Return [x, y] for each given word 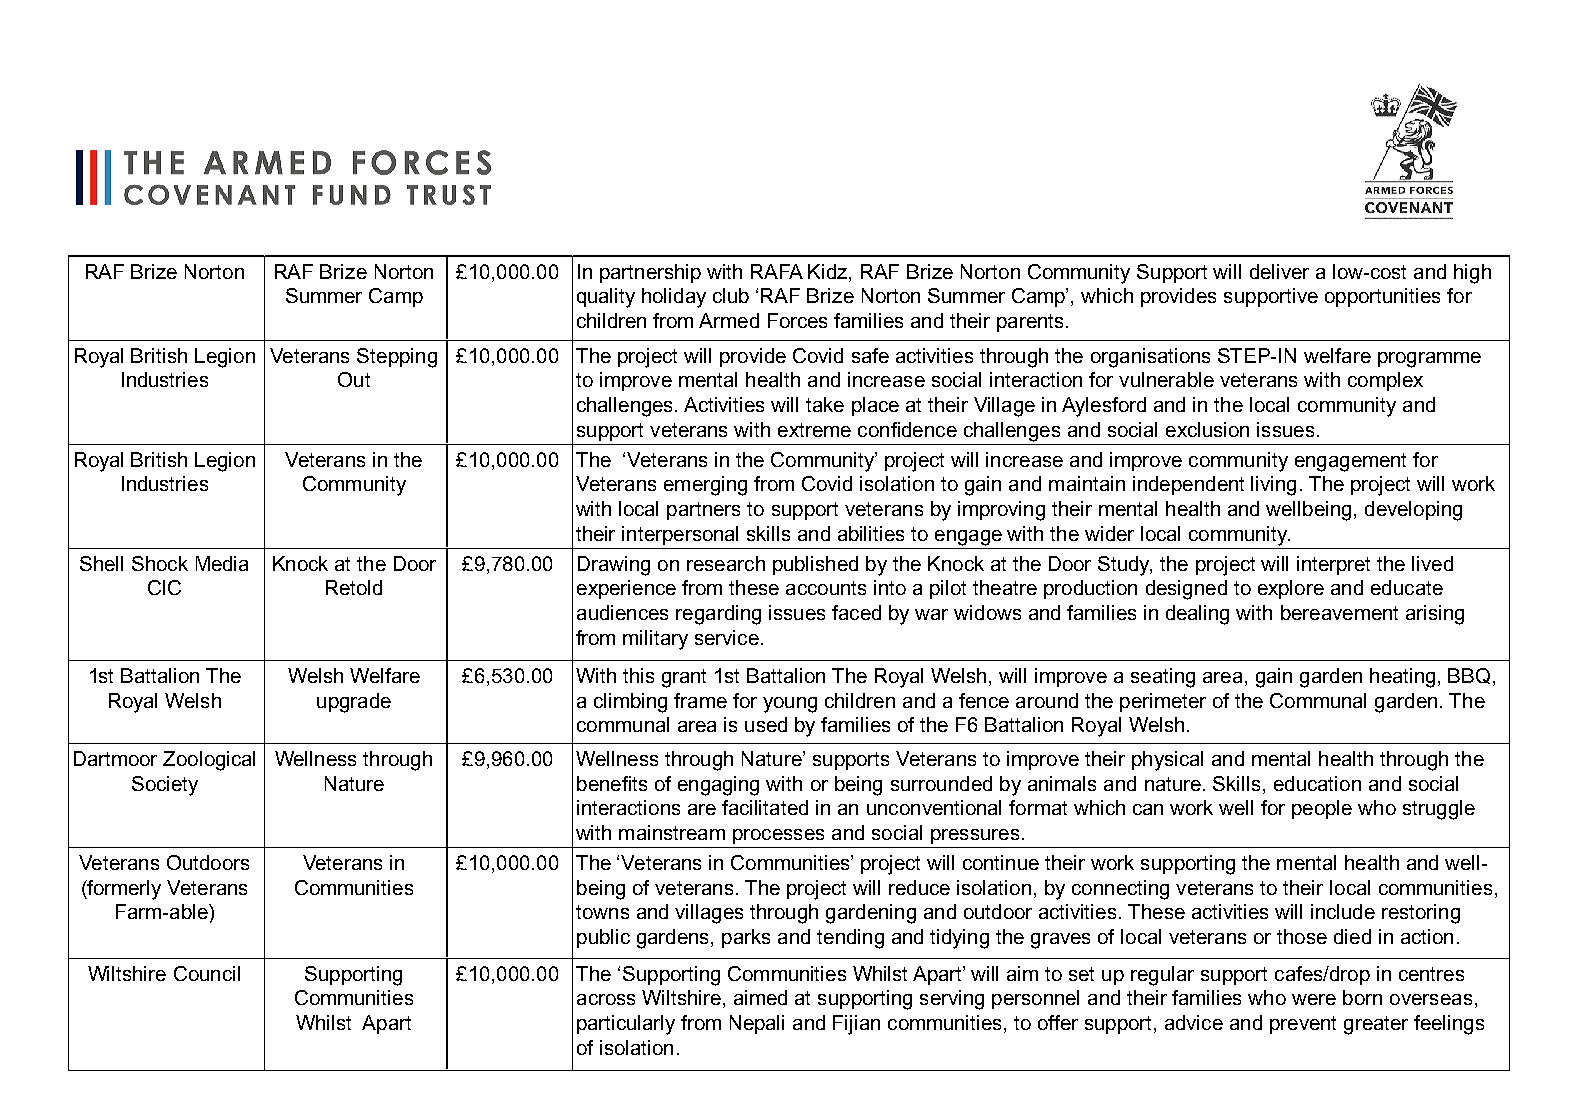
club [731, 295]
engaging [718, 786]
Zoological [209, 761]
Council [207, 973]
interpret [1333, 565]
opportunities [1382, 297]
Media [222, 563]
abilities [871, 533]
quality [606, 298]
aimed [760, 997]
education [1317, 783]
